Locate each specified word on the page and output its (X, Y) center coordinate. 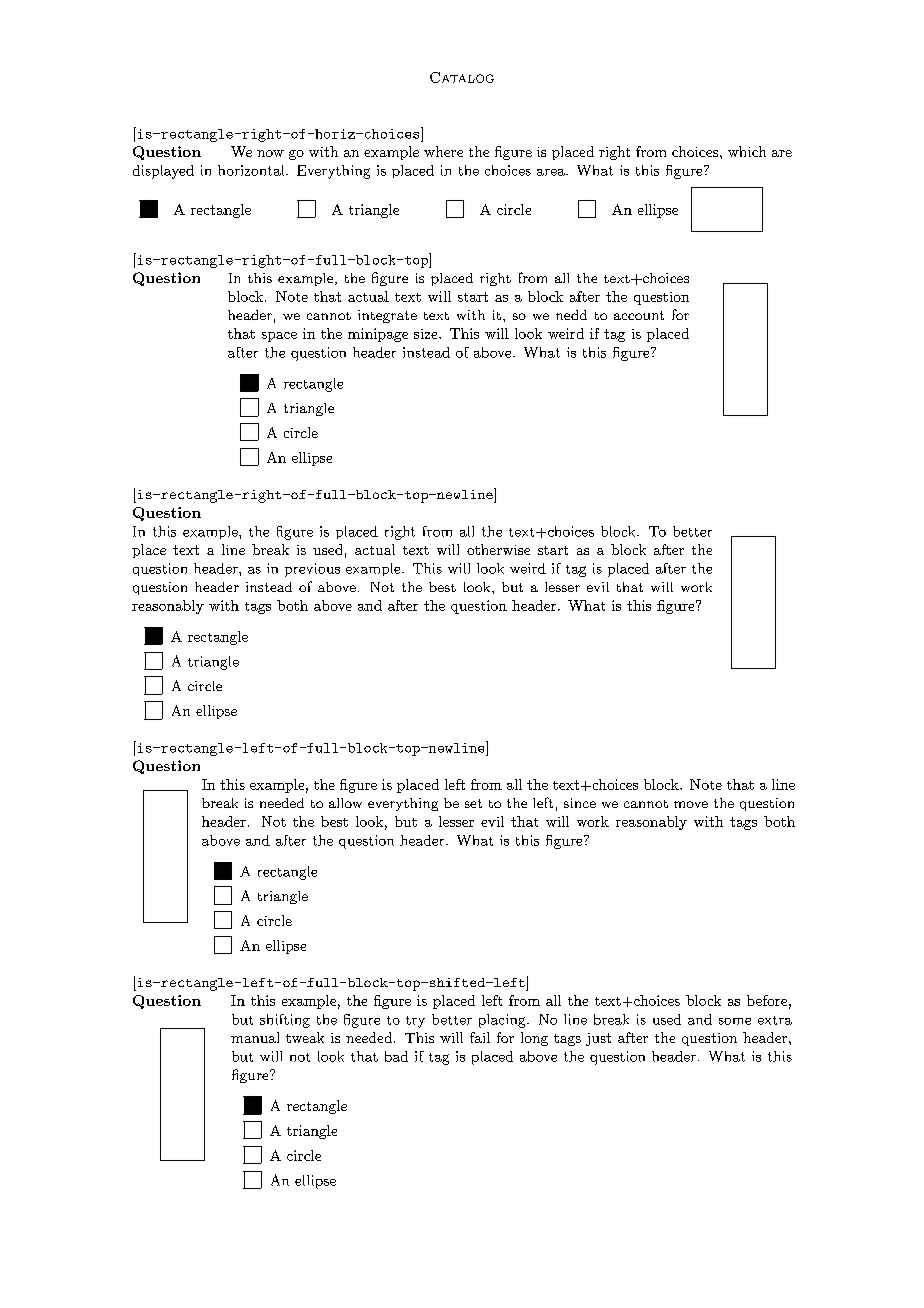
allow (345, 803)
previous (312, 570)
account (639, 315)
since (580, 803)
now (270, 153)
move (691, 804)
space (279, 337)
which (747, 151)
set (473, 803)
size (427, 334)
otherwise (498, 549)
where (443, 151)
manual (255, 1037)
